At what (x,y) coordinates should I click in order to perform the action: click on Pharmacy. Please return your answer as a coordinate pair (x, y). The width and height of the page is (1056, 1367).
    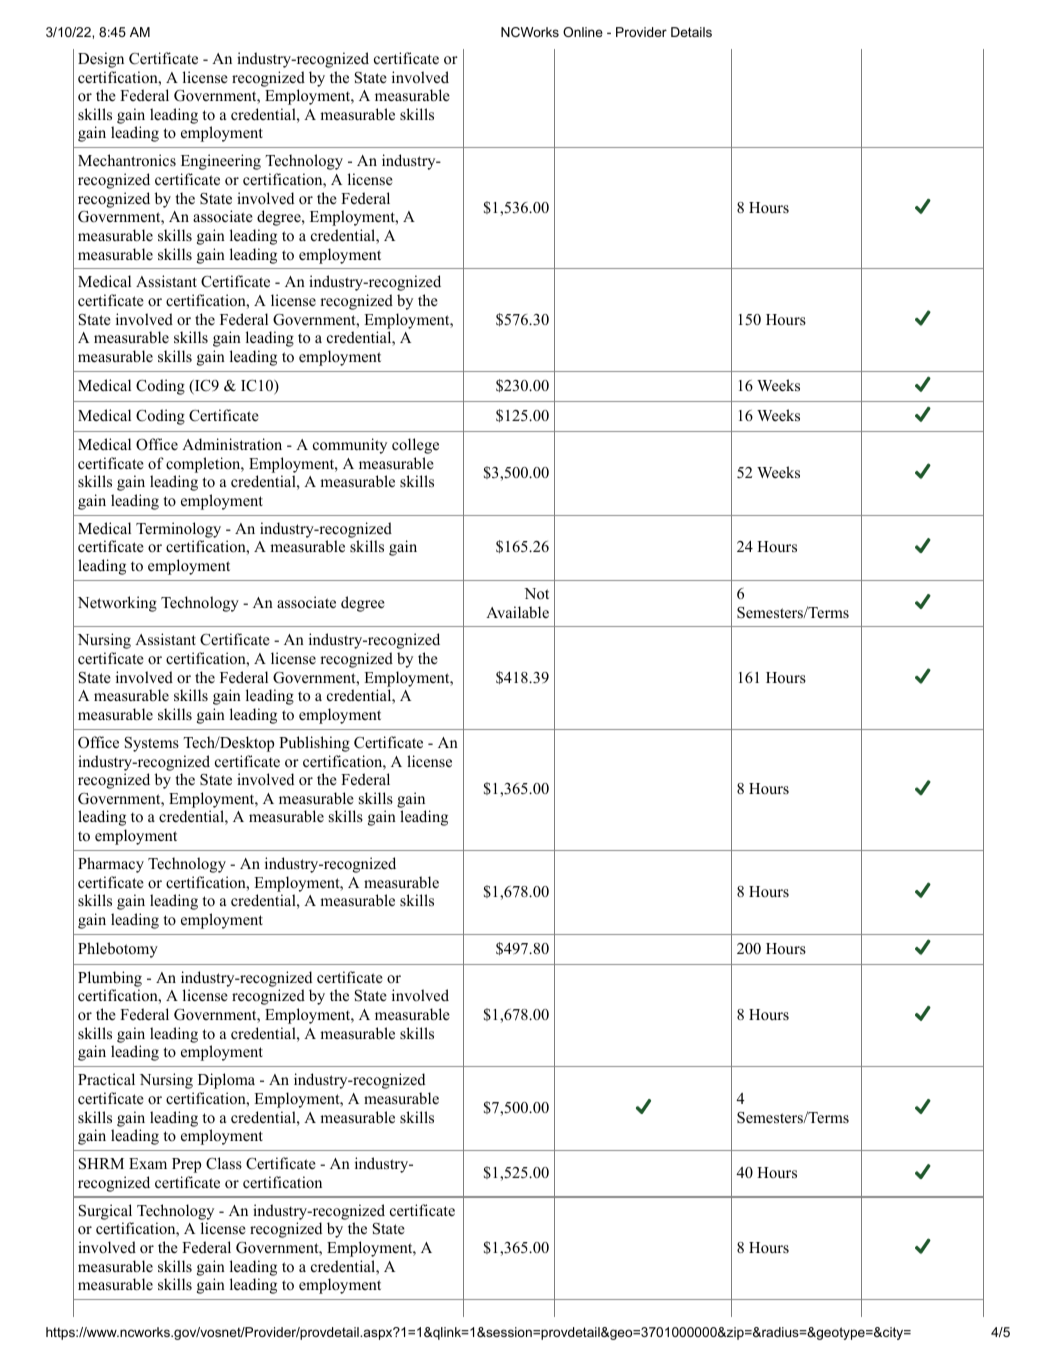
    Looking at the image, I should click on (111, 865).
